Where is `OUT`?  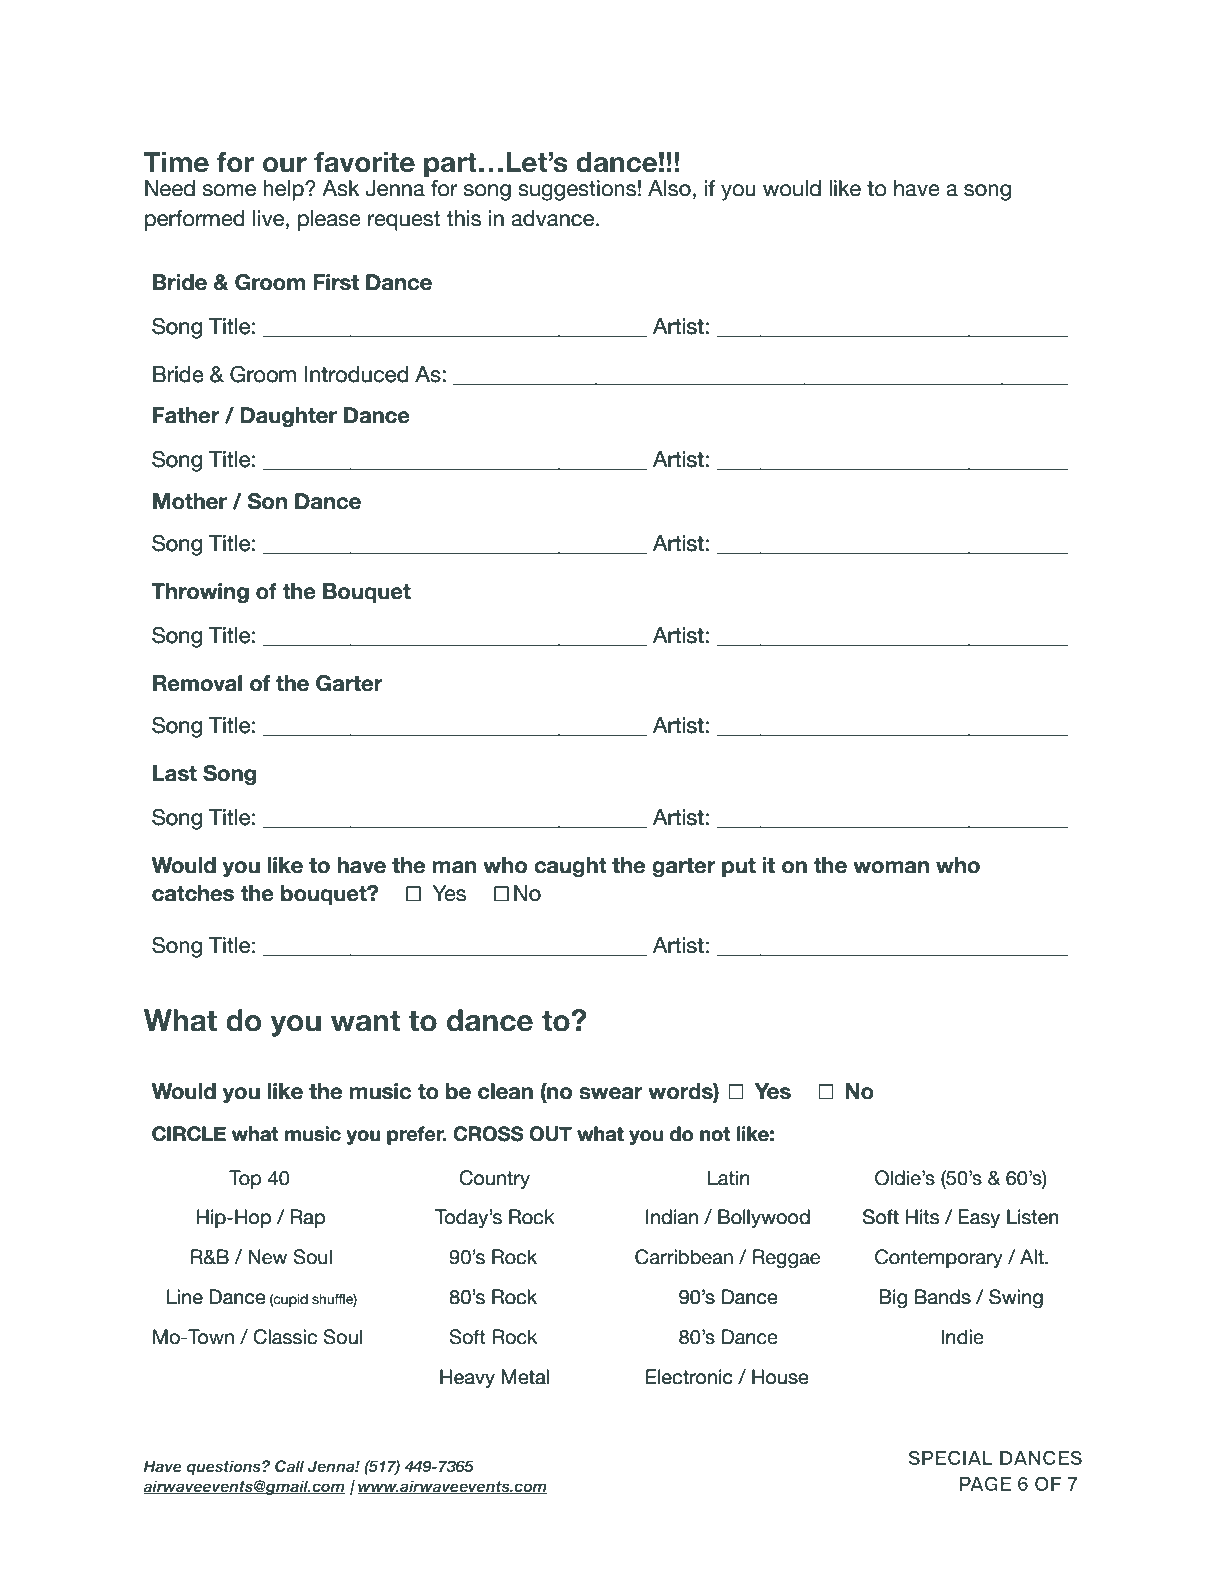 OUT is located at coordinates (550, 1134).
